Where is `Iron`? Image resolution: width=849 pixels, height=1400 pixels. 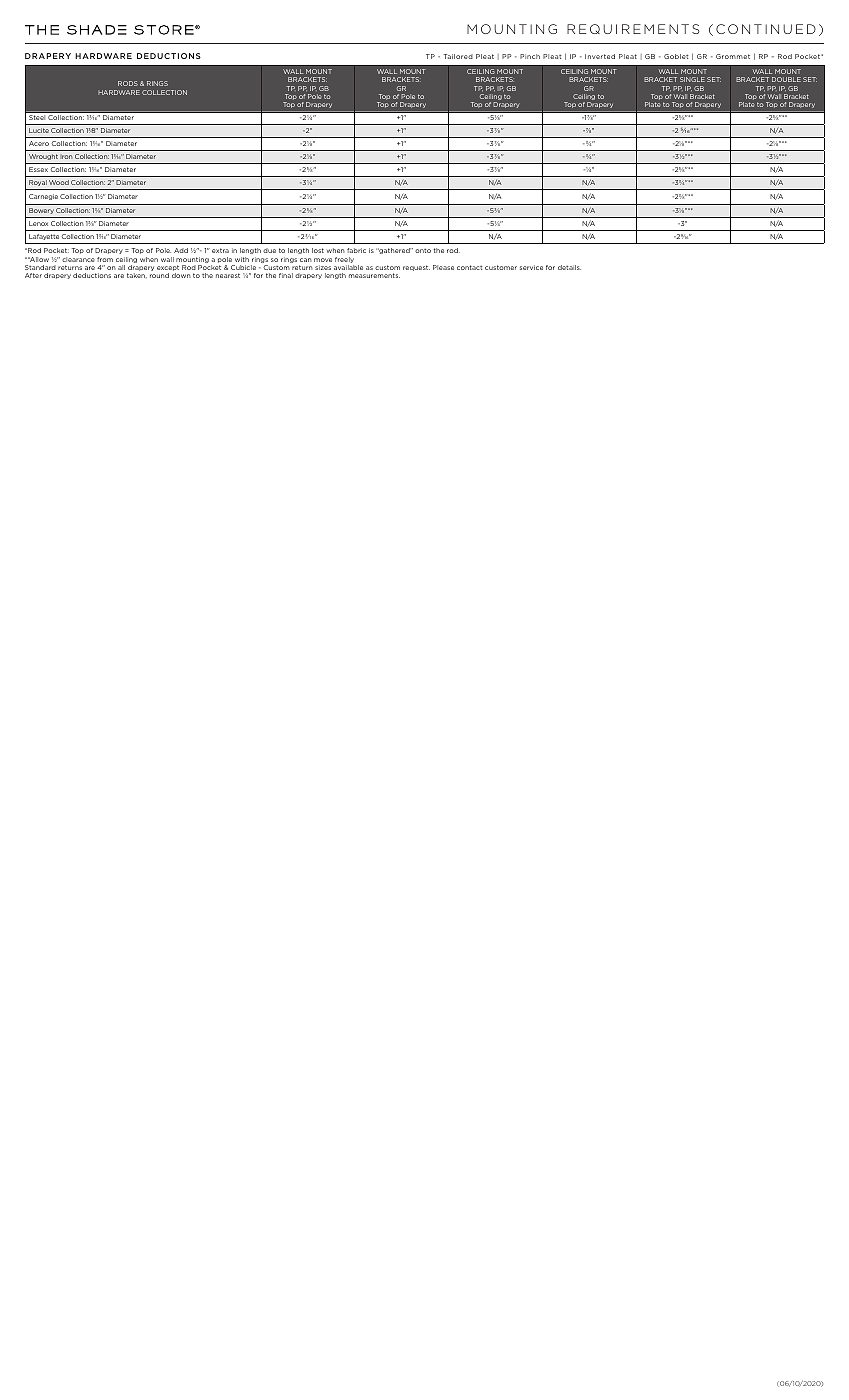 Iron is located at coordinates (66, 156).
